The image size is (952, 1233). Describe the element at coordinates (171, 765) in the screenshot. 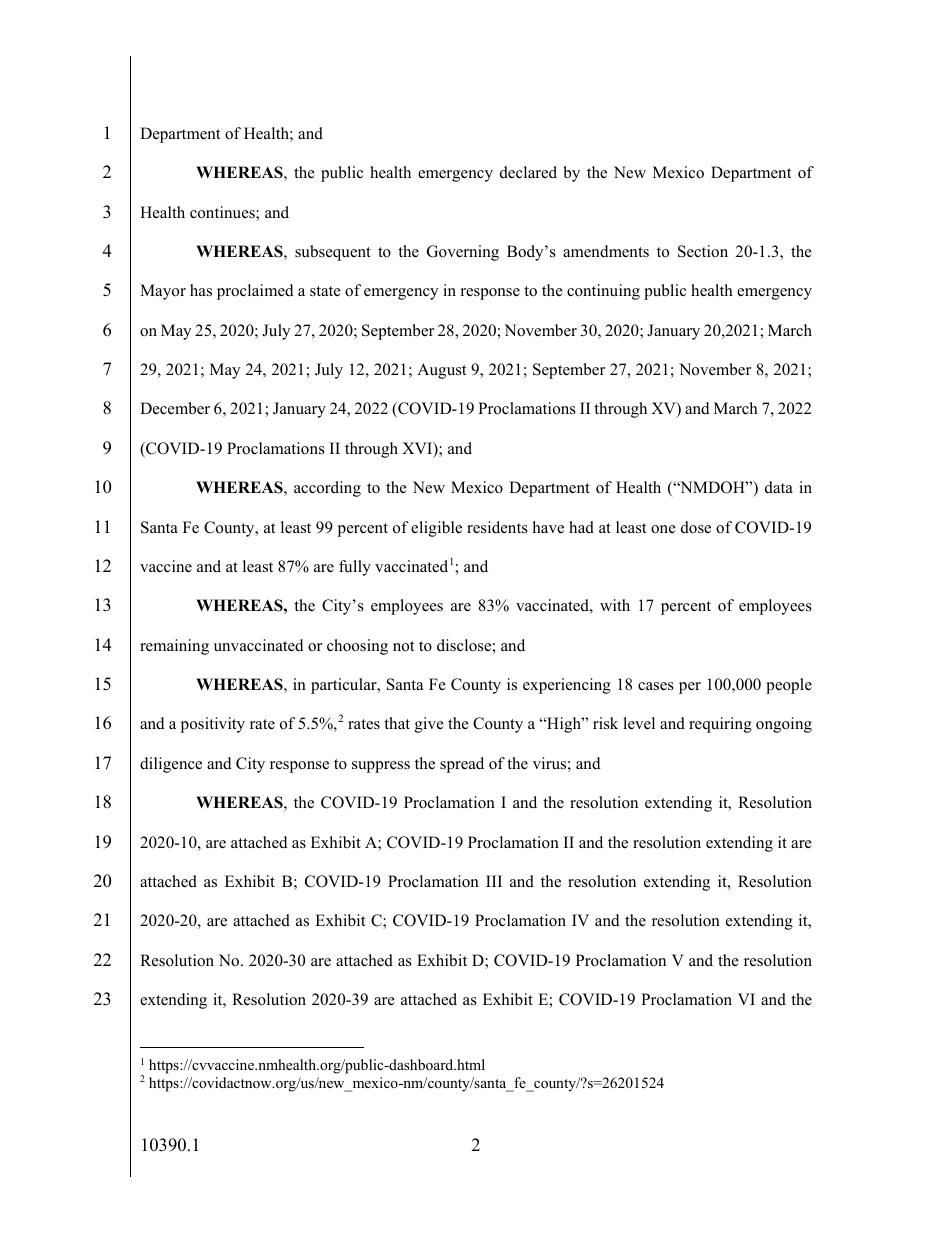

I see `diligence` at that location.
